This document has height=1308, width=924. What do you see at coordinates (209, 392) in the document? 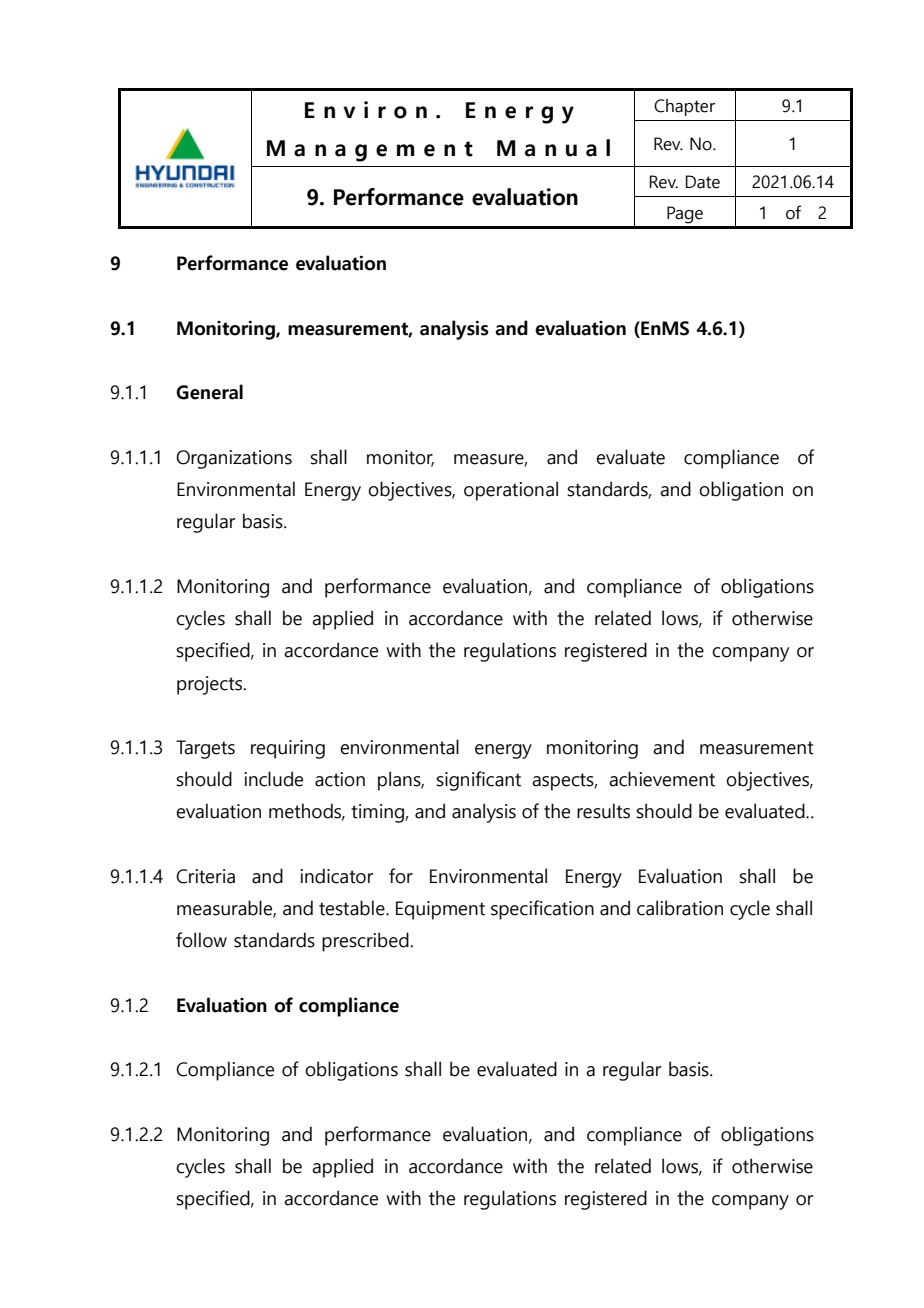
I see `General` at bounding box center [209, 392].
